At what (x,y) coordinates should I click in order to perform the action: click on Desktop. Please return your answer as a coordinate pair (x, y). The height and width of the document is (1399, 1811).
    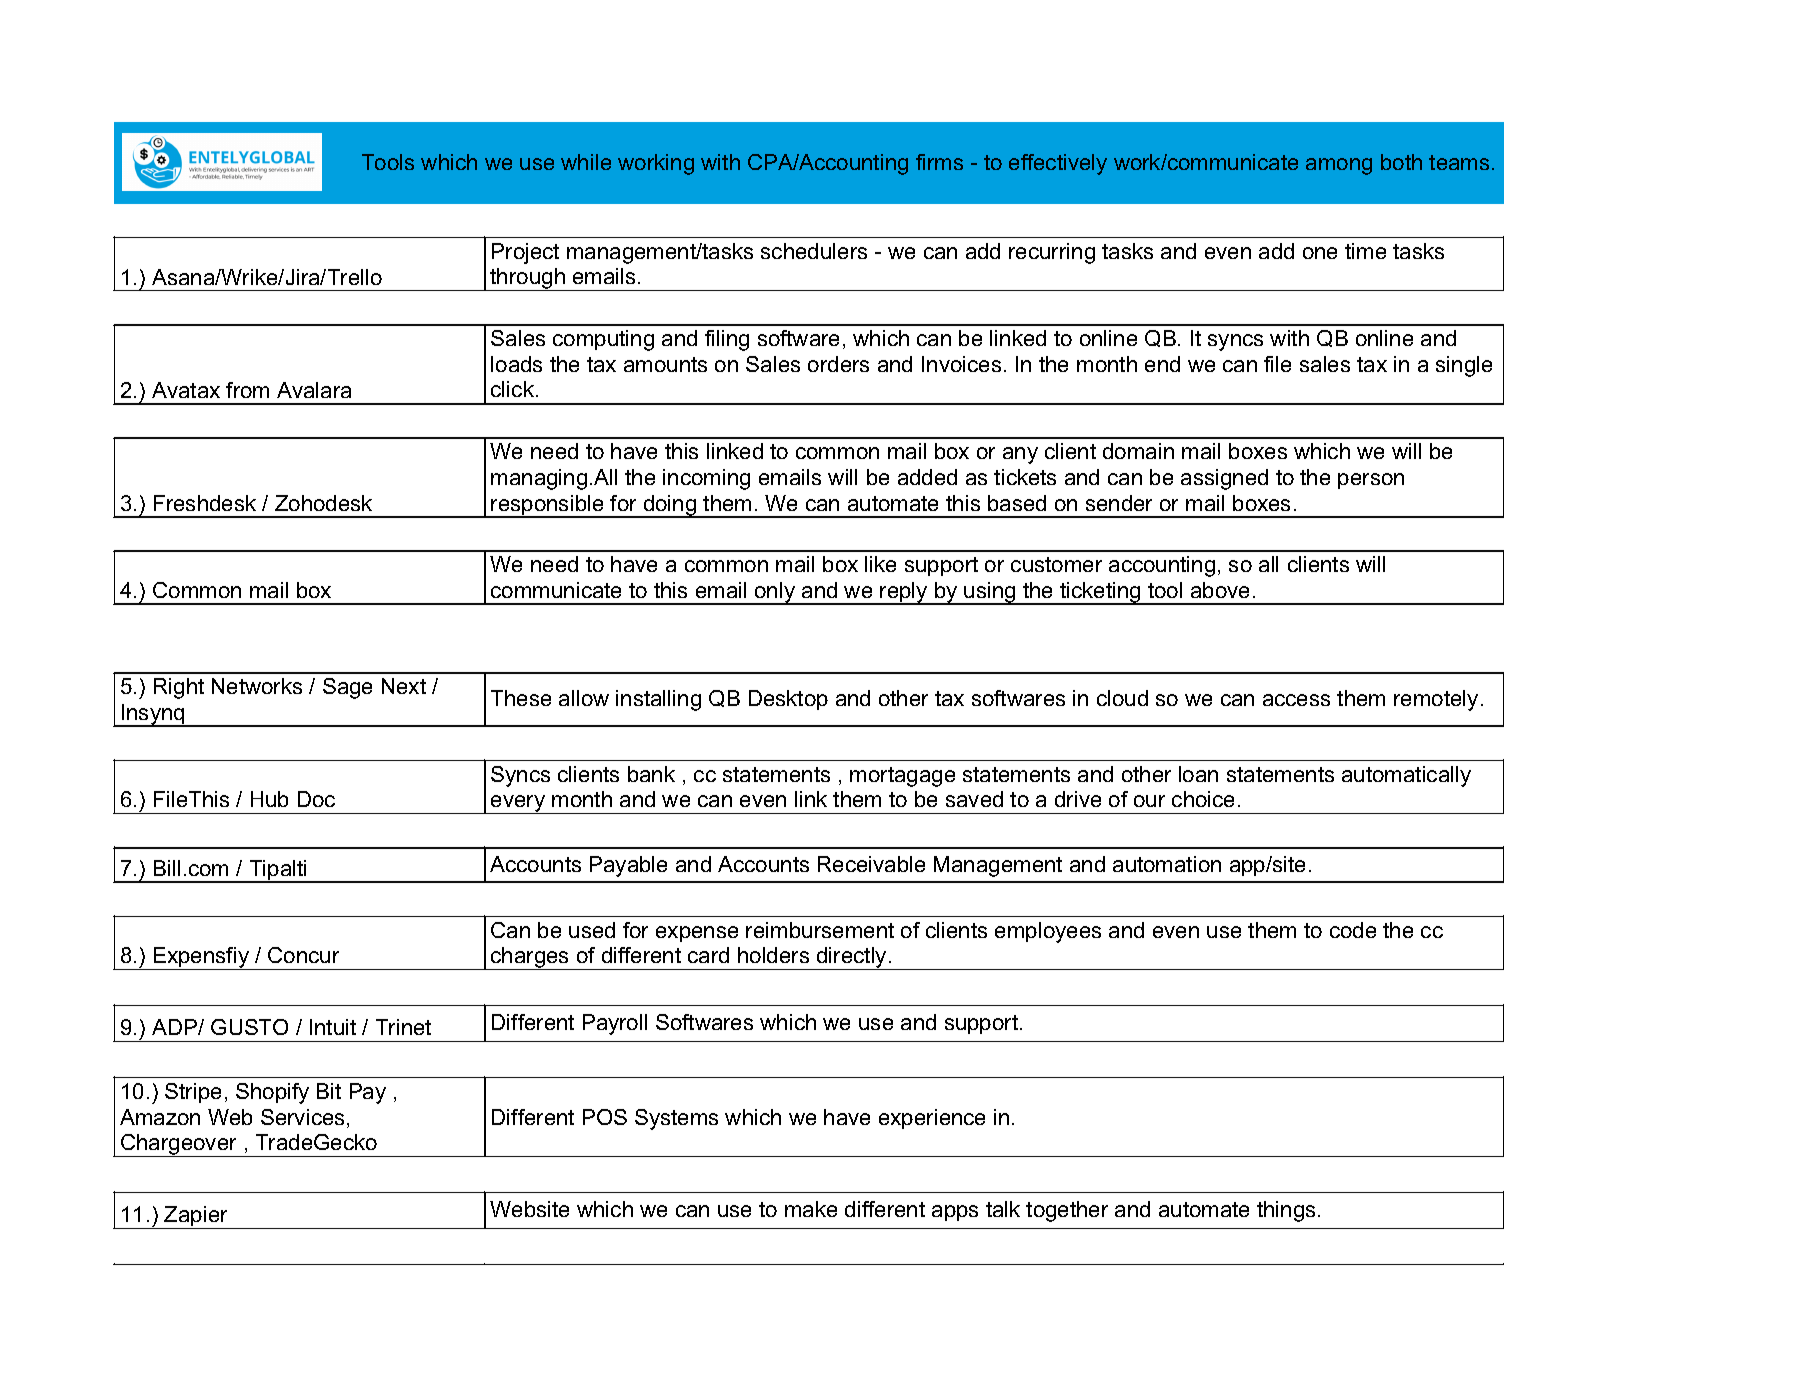
    Looking at the image, I should click on (788, 700).
